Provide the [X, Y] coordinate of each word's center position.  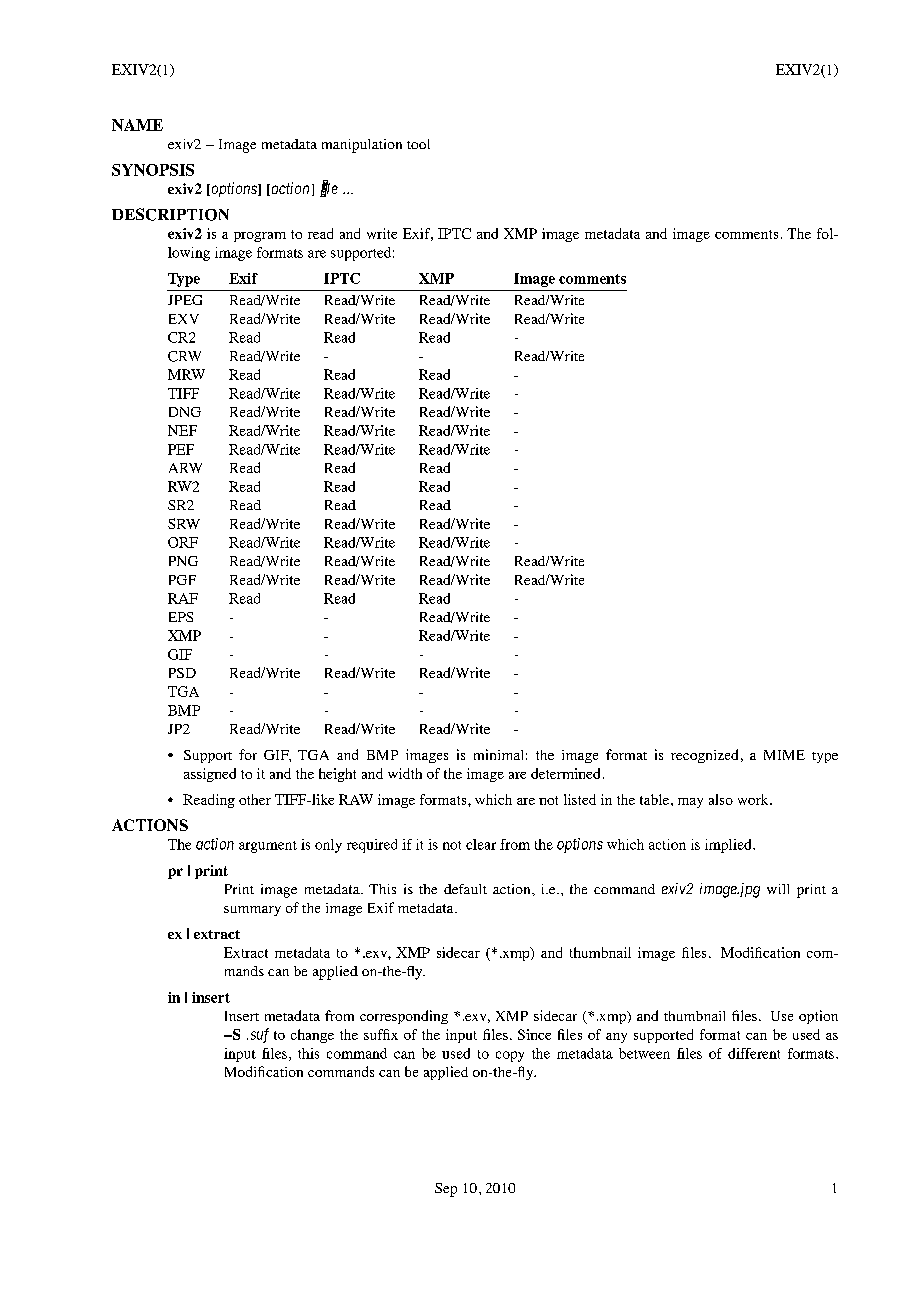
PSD [182, 673]
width [405, 773]
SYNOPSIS [153, 170]
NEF [182, 430]
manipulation [362, 146]
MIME [784, 755]
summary [252, 911]
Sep [446, 1190]
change [312, 1036]
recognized [704, 756]
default [465, 889]
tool [418, 144]
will [778, 889]
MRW [186, 374]
